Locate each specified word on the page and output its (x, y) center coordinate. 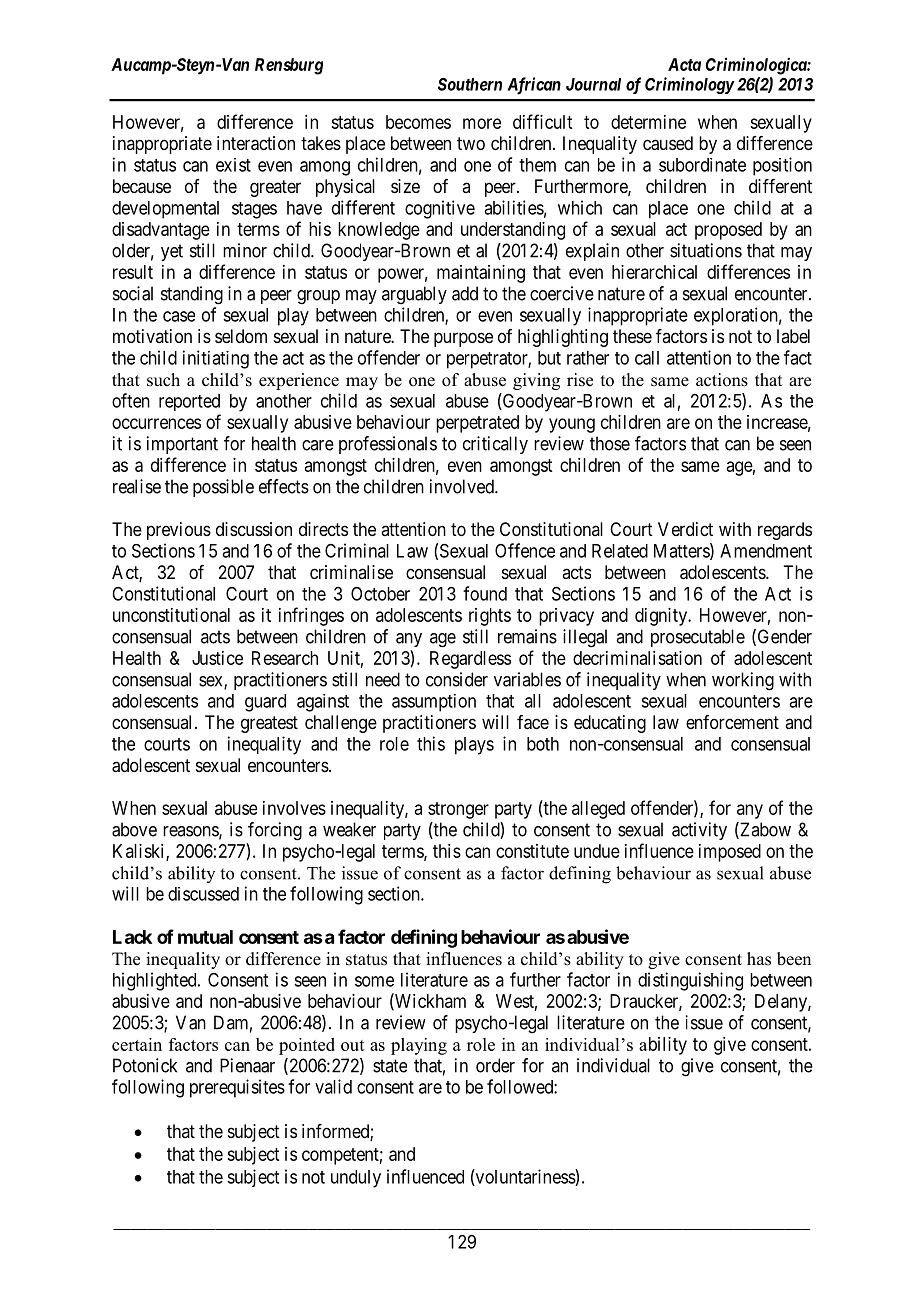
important (182, 445)
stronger (458, 810)
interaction (256, 143)
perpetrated (477, 424)
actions (722, 380)
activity (699, 831)
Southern (470, 84)
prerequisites (237, 1088)
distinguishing (690, 981)
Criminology (689, 85)
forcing (275, 831)
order (495, 1065)
